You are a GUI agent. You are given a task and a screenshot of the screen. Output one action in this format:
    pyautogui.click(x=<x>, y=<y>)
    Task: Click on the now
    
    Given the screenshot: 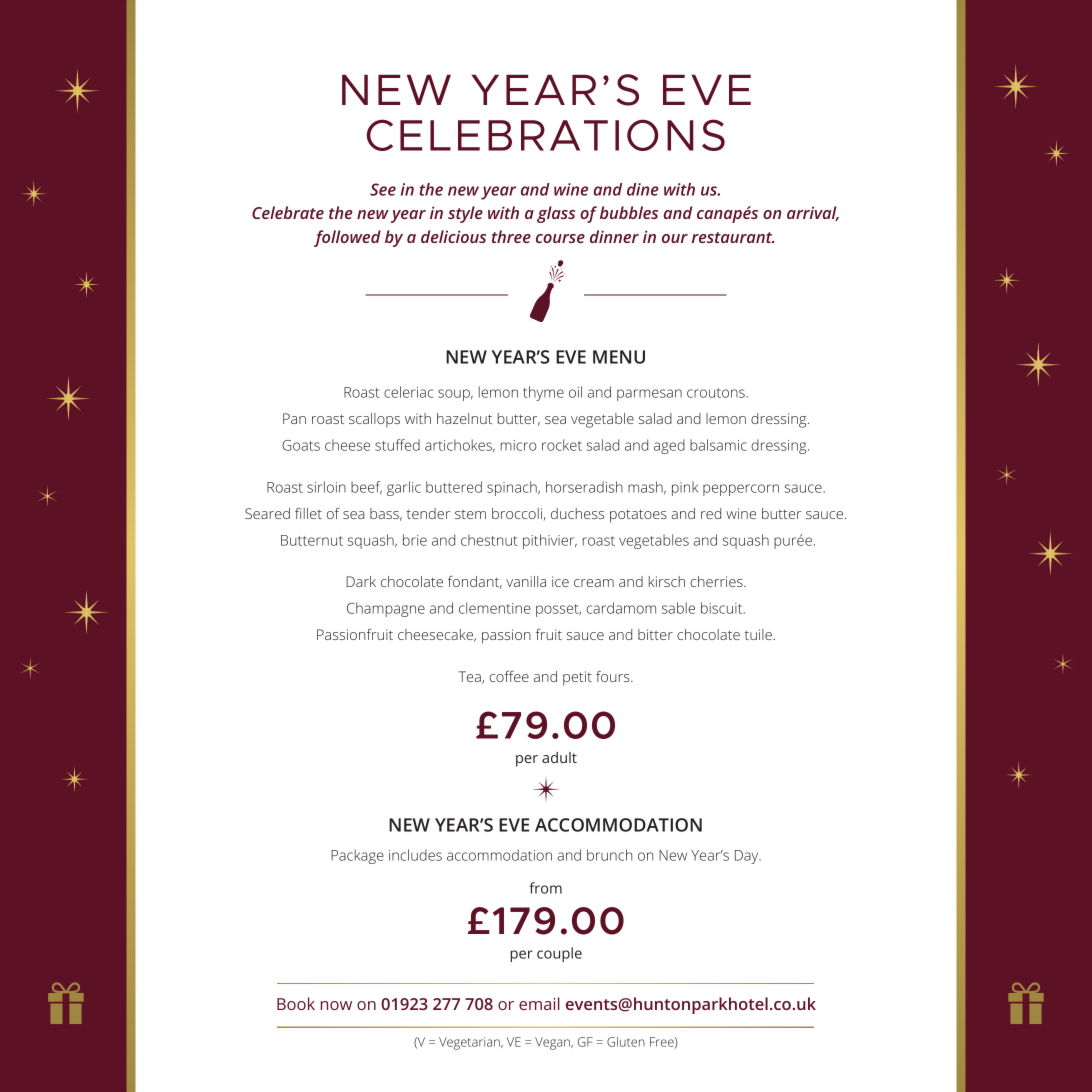 What is the action you would take?
    pyautogui.click(x=336, y=1005)
